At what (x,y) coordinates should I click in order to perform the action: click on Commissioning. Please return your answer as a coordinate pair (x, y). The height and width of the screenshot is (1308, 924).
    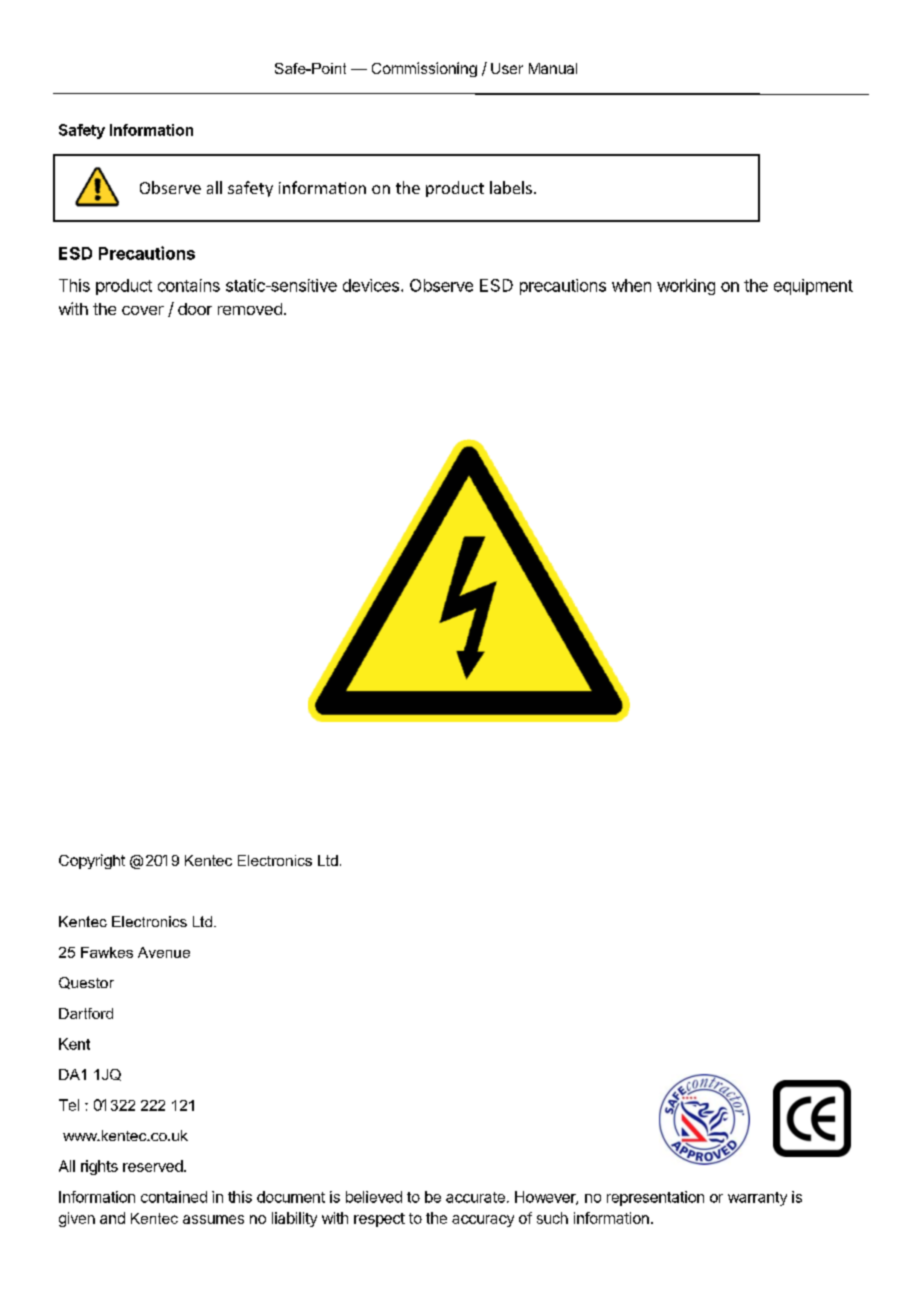
    Looking at the image, I should click on (424, 69).
